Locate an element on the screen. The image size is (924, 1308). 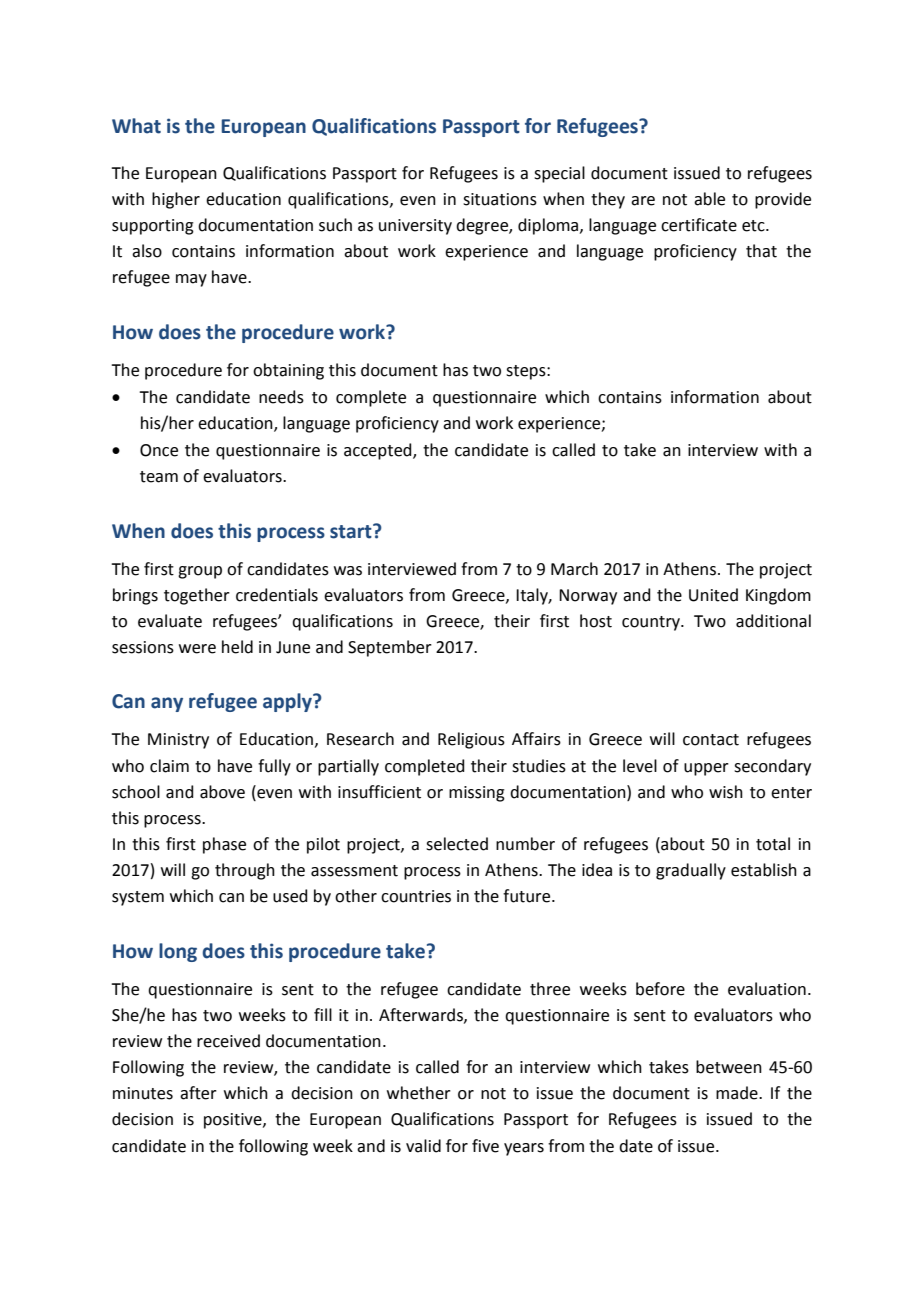
were is located at coordinates (197, 649).
